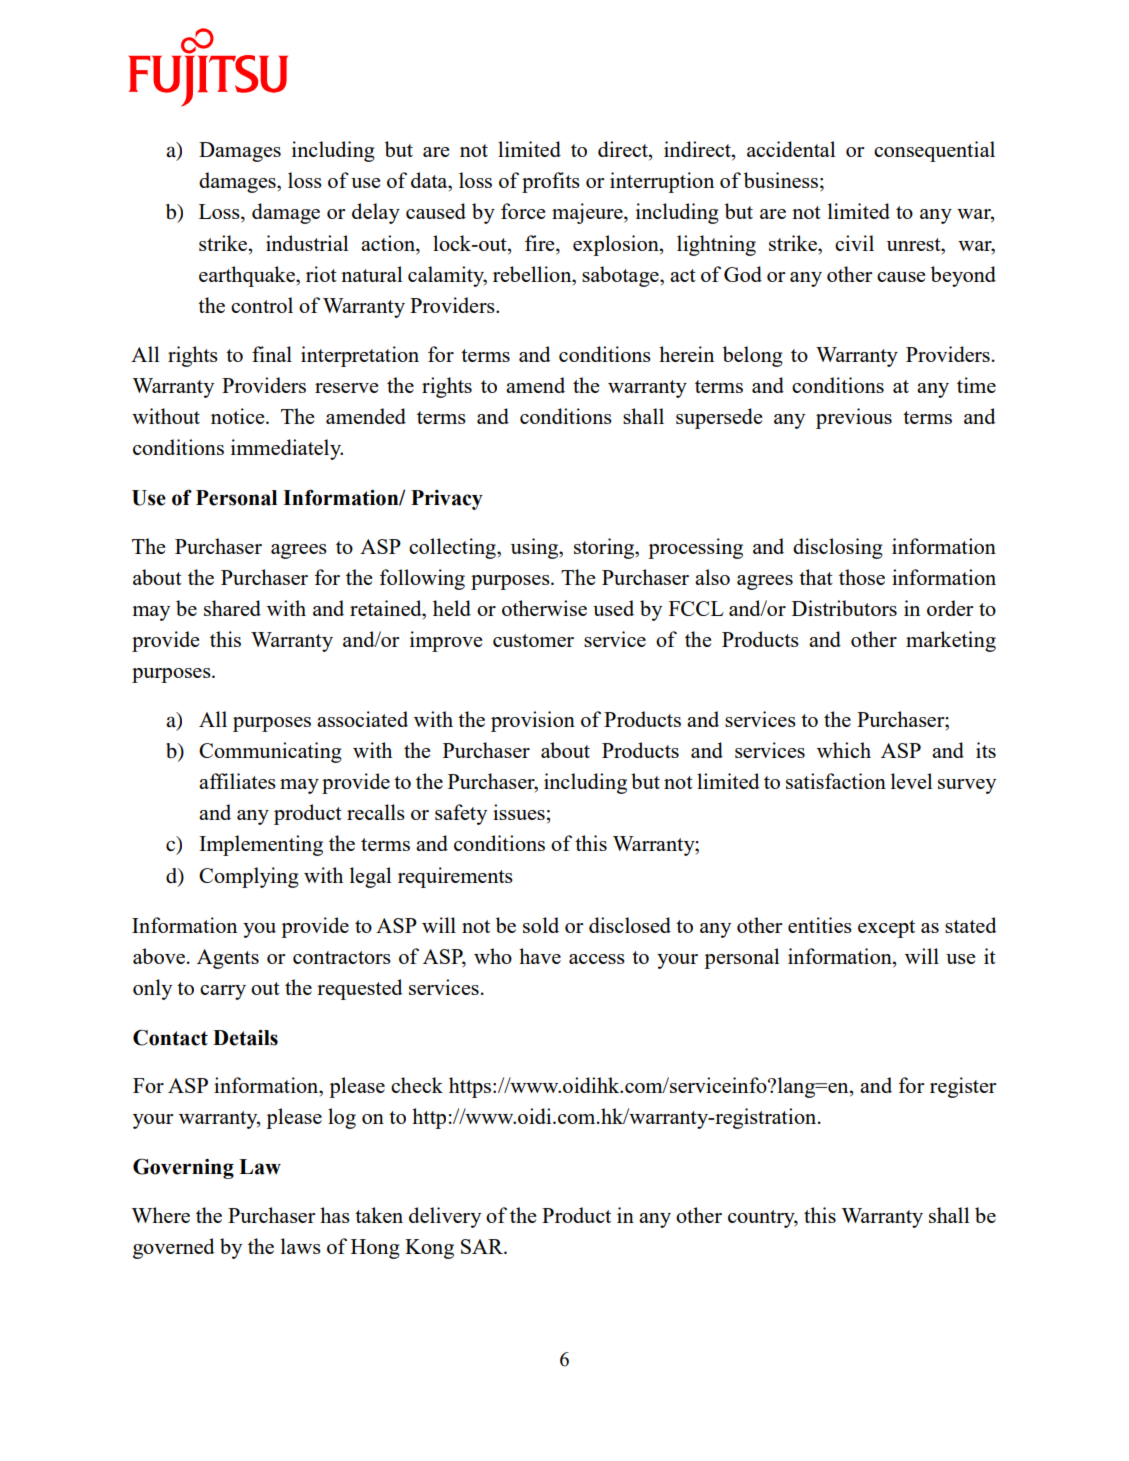 The height and width of the screenshot is (1461, 1129). What do you see at coordinates (287, 449) in the screenshot?
I see `immediately` at bounding box center [287, 449].
